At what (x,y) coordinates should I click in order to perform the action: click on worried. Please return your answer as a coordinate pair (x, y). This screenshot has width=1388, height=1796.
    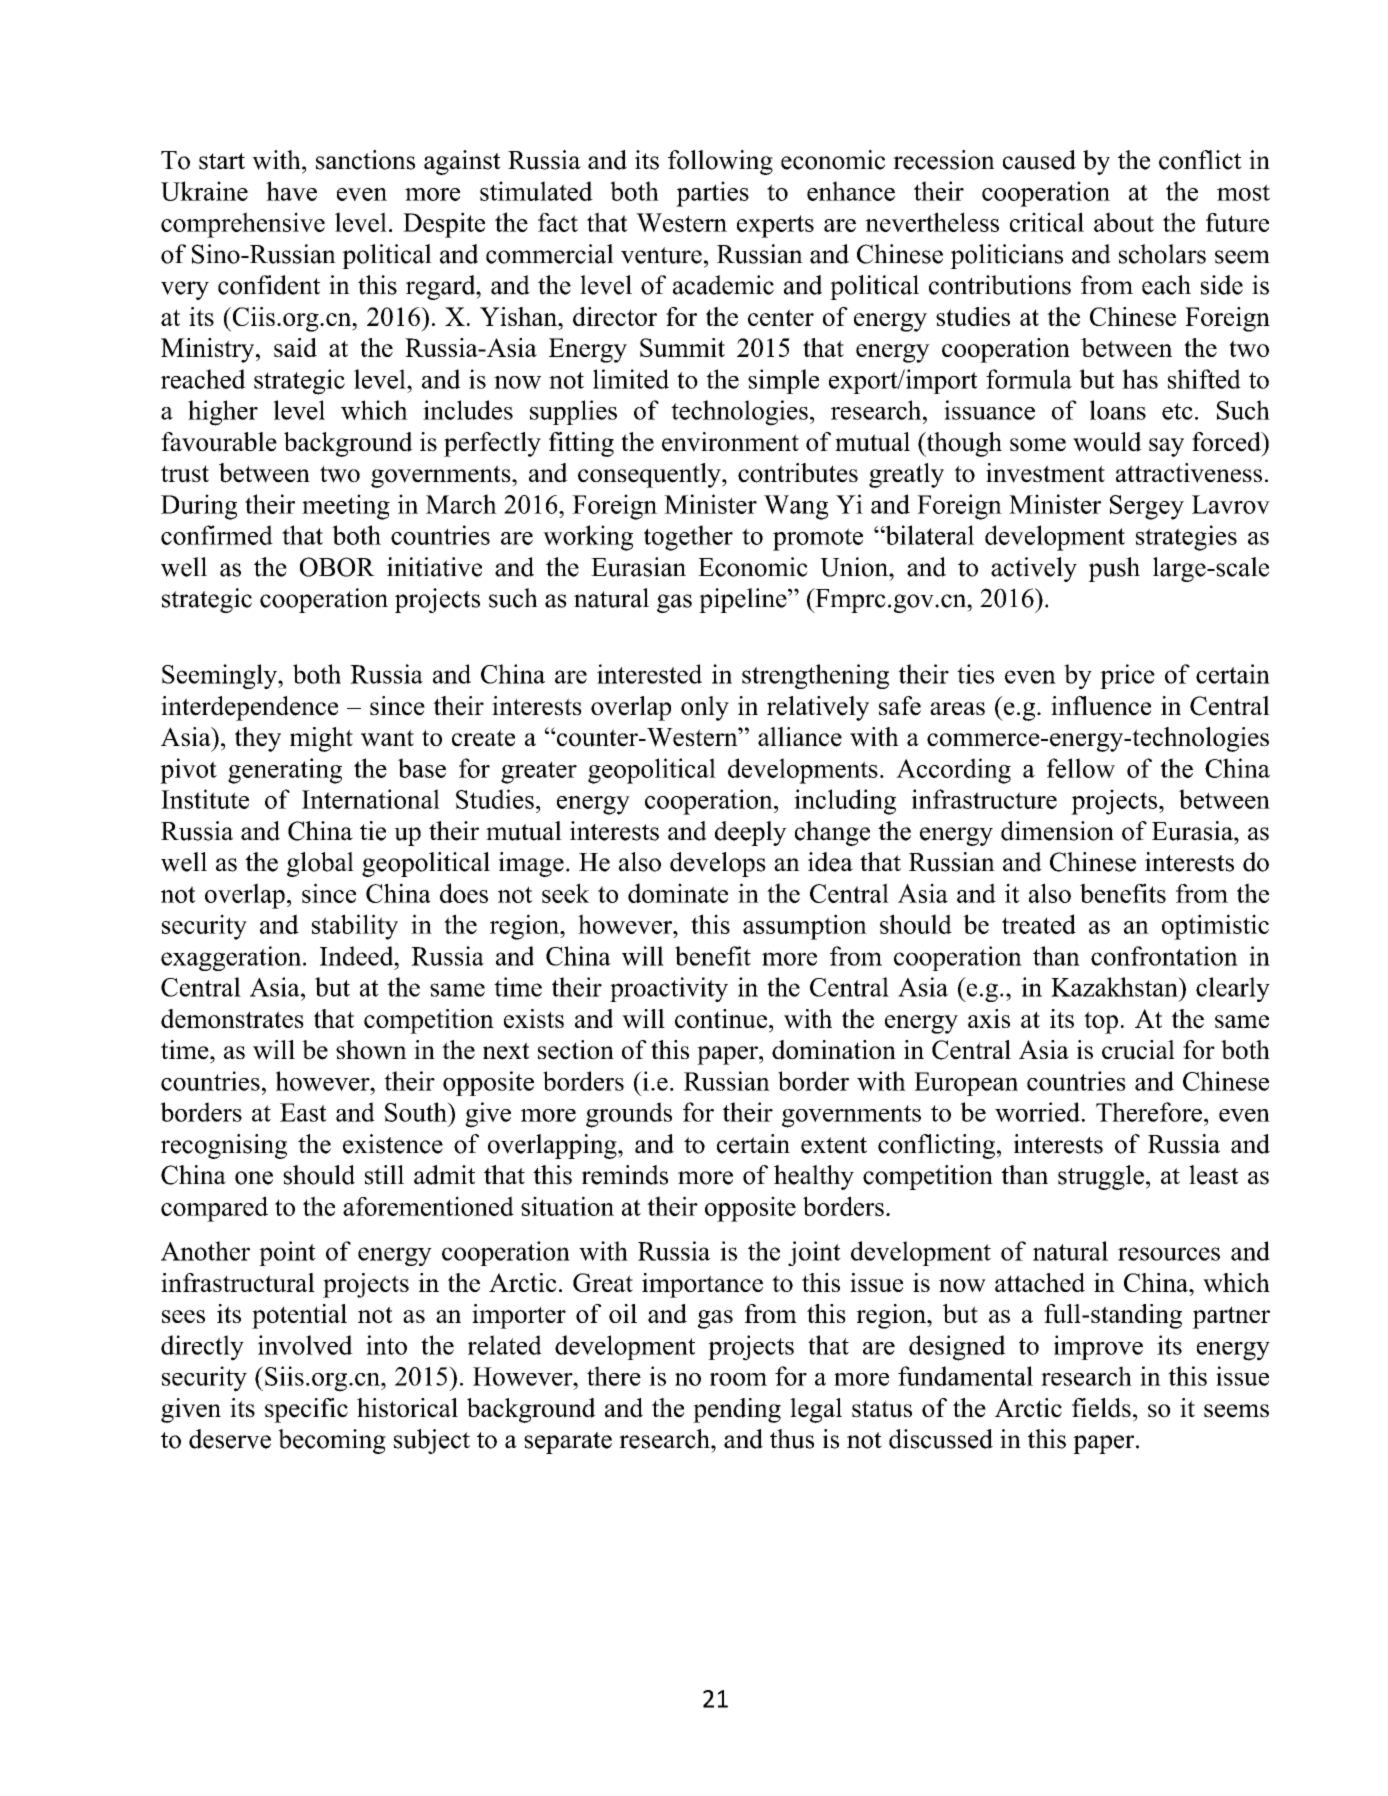
    Looking at the image, I should click on (1037, 1112).
